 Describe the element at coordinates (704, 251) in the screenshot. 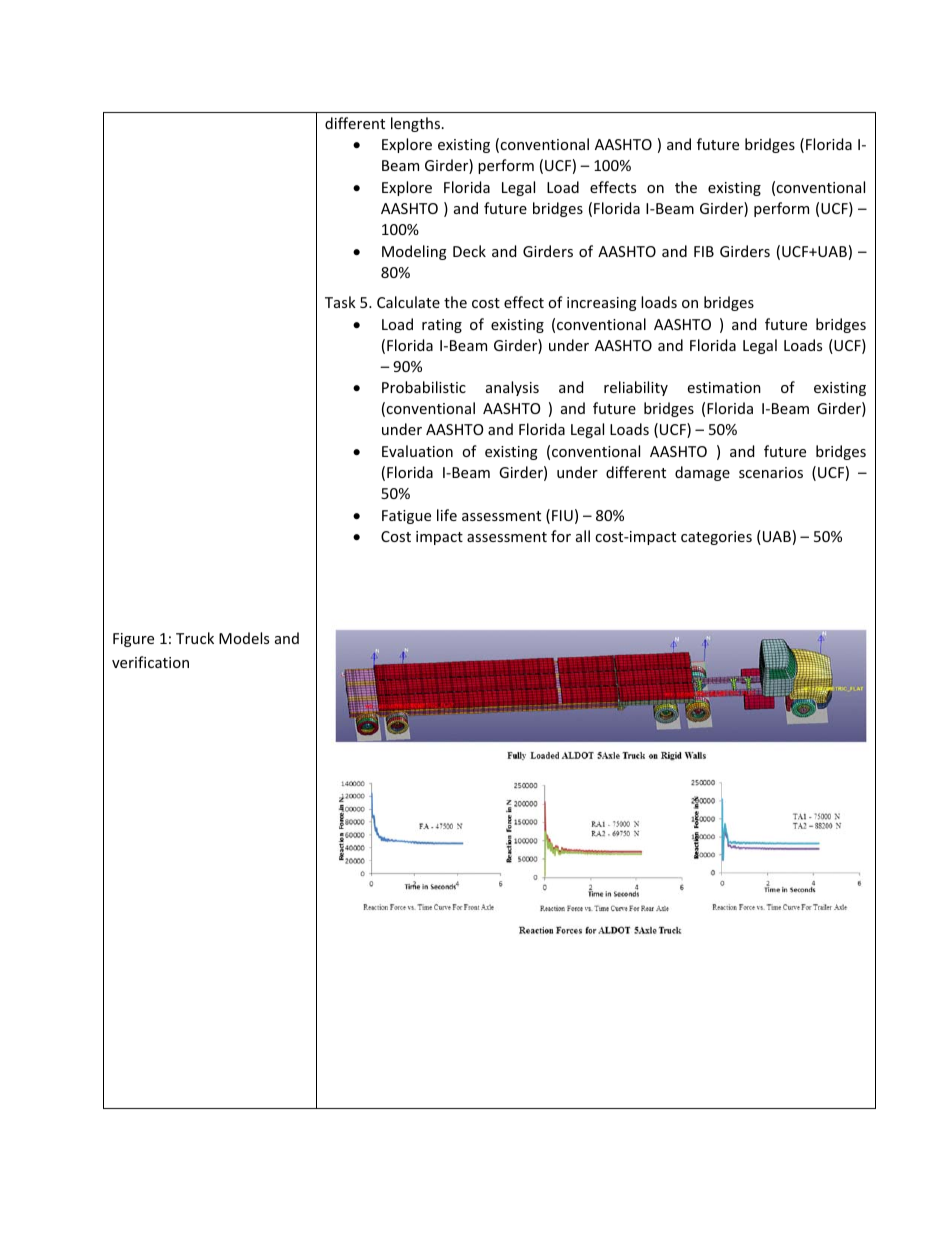

I see `FIB` at that location.
